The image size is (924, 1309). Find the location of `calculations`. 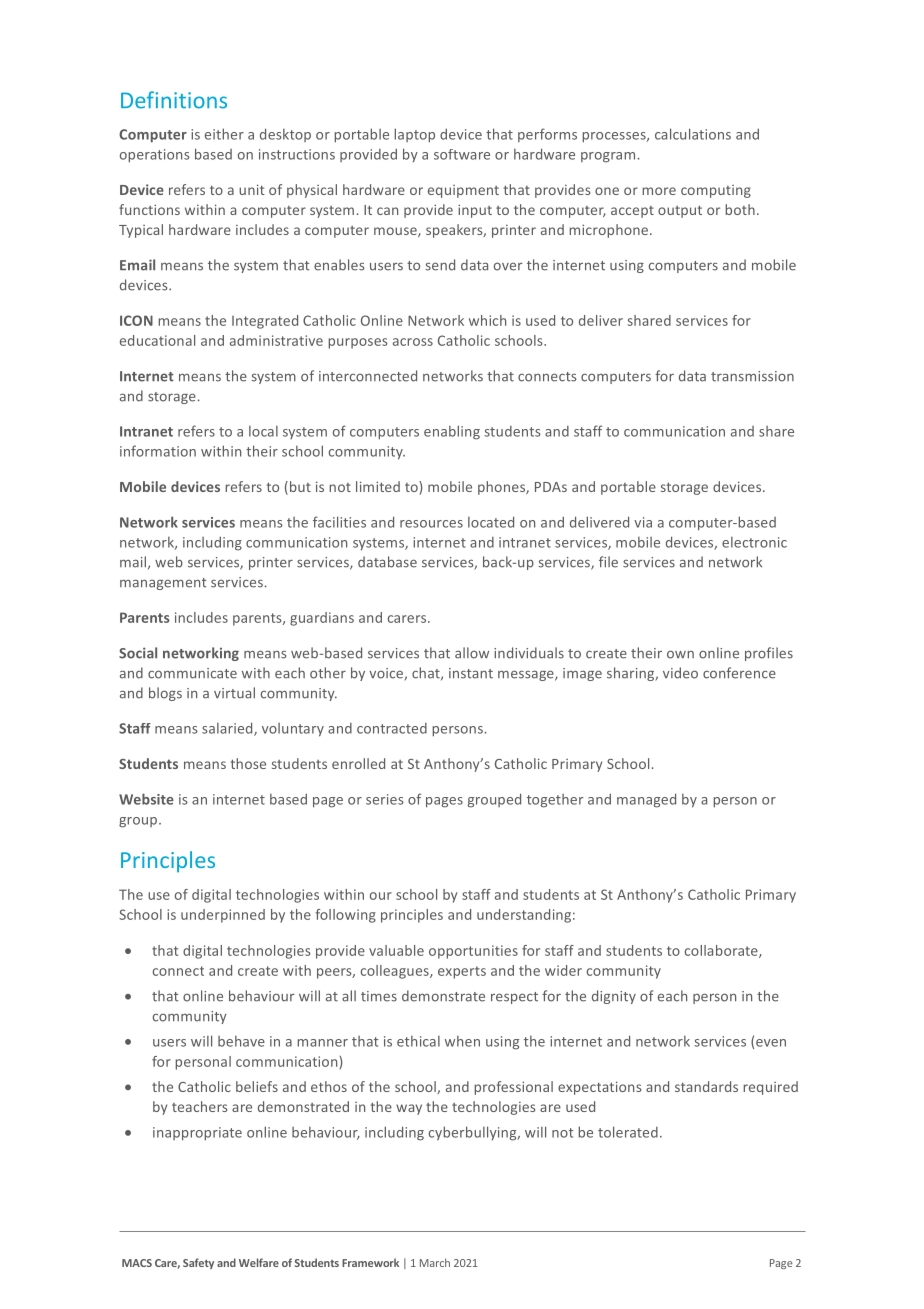

calculations is located at coordinates (693, 134).
